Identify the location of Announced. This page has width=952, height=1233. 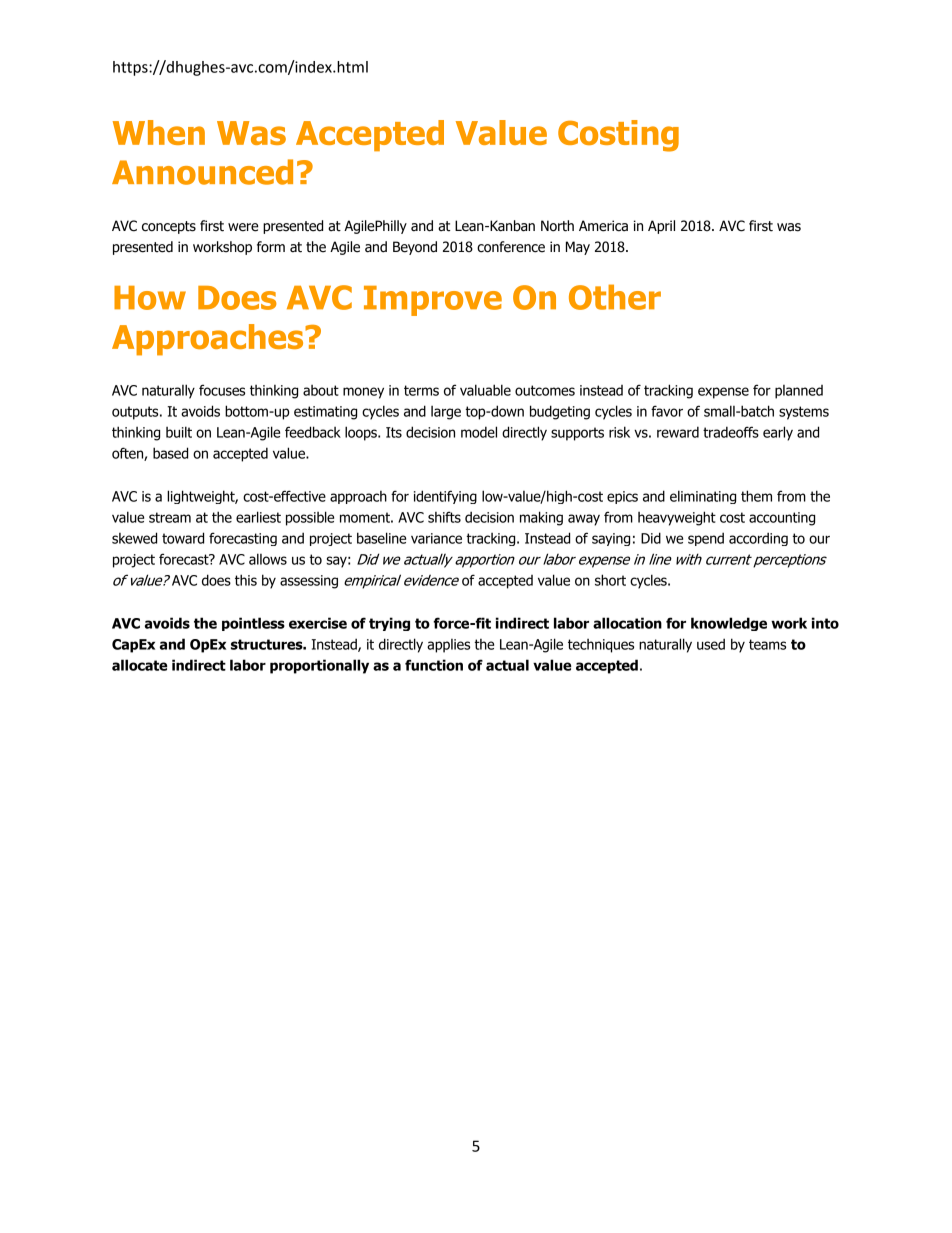
(202, 172).
